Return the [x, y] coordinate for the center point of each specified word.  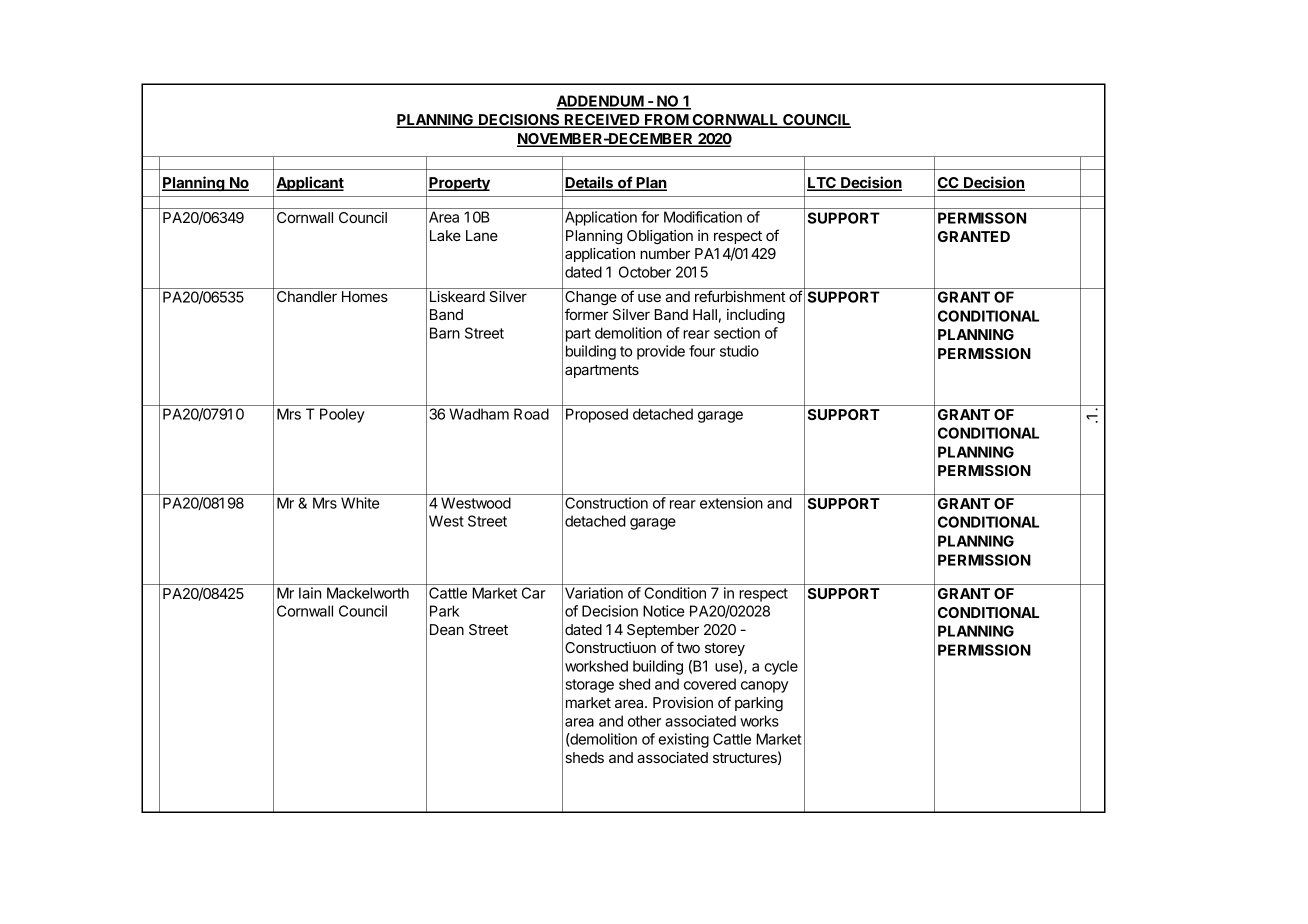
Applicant [310, 183]
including [756, 316]
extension [731, 503]
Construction [606, 503]
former [586, 314]
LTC [822, 184]
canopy [764, 687]
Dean [447, 629]
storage [589, 686]
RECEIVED [602, 121]
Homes [365, 296]
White [360, 503]
